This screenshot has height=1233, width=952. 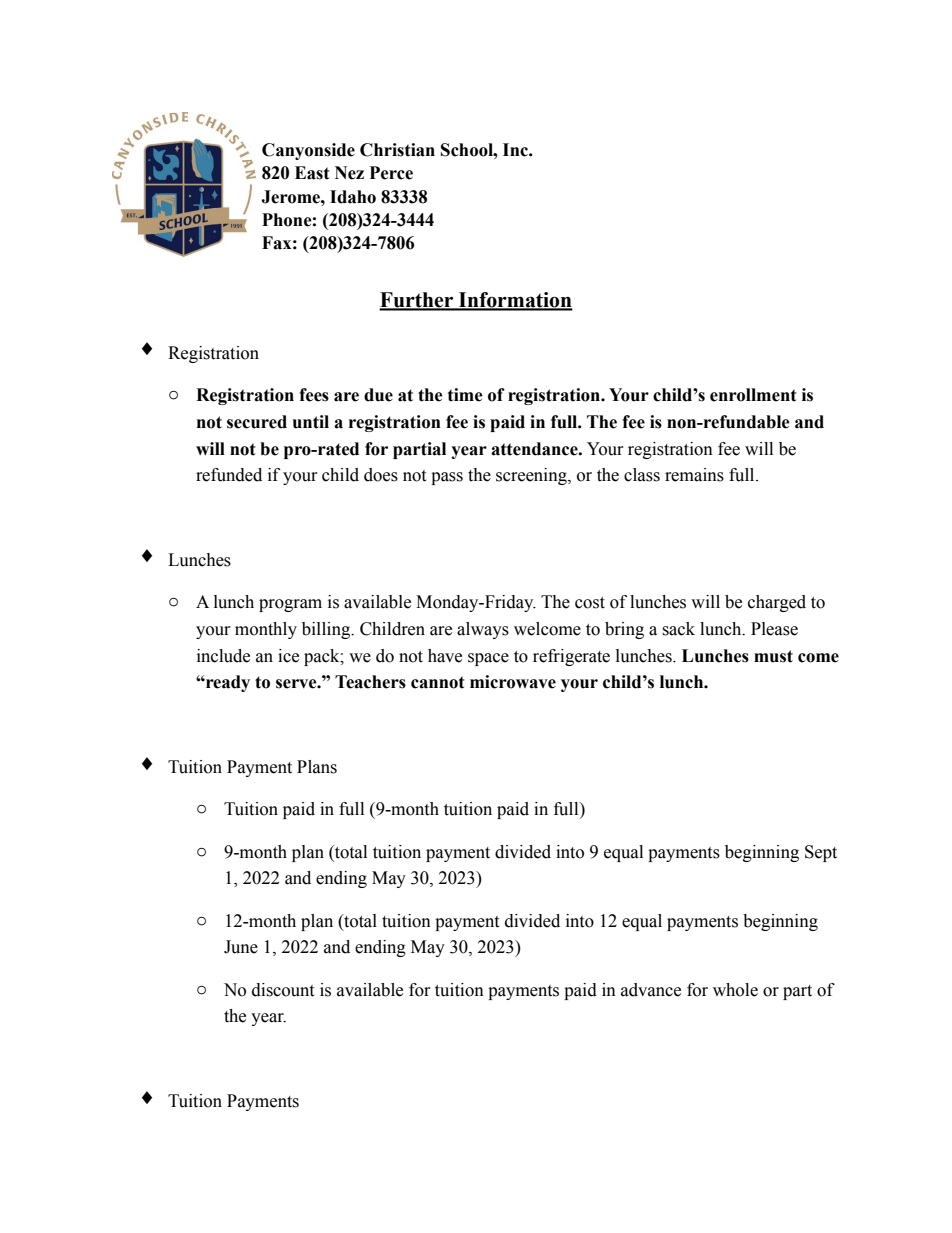 What do you see at coordinates (312, 173) in the screenshot?
I see `East` at bounding box center [312, 173].
